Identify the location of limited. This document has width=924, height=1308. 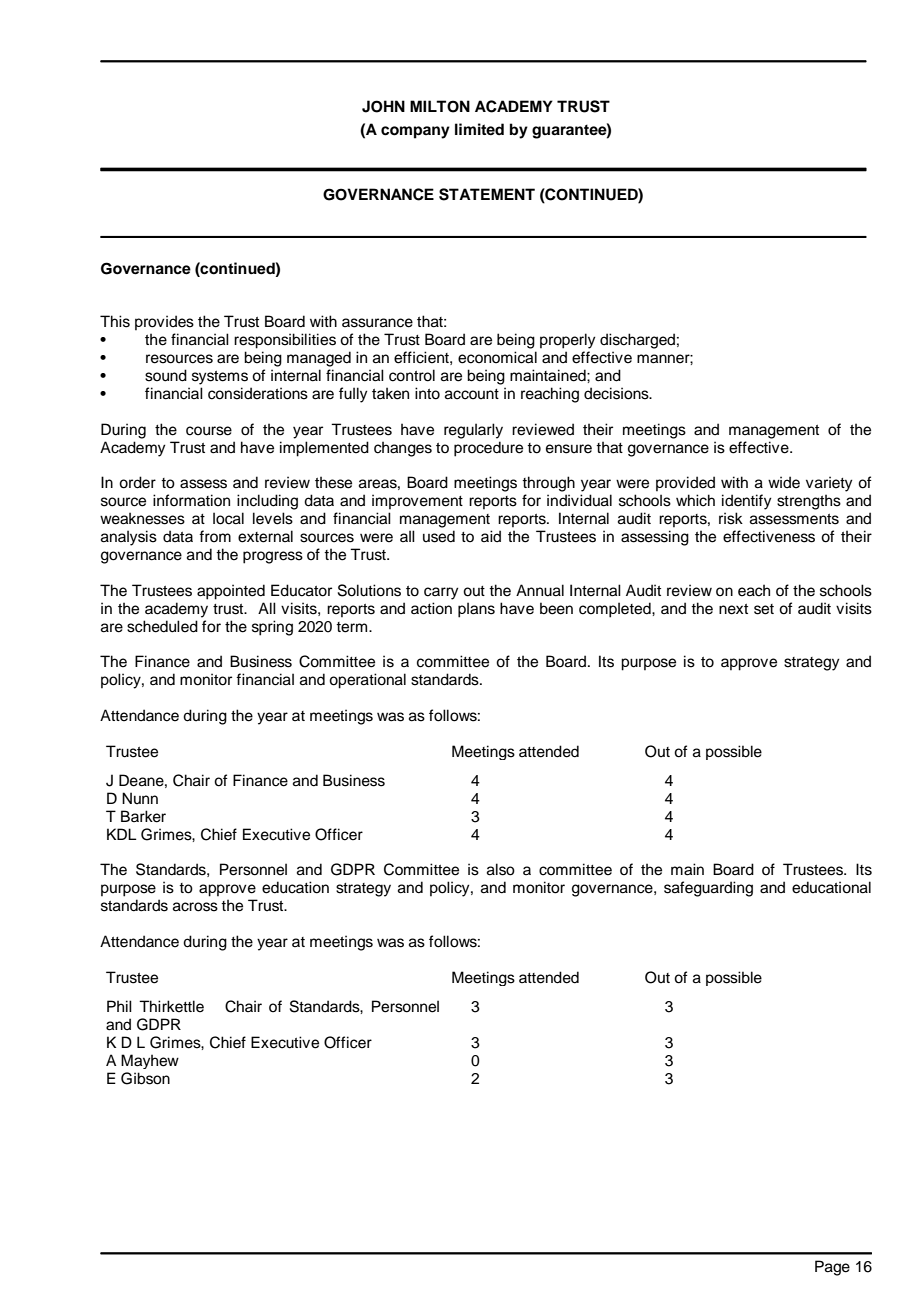
(479, 129).
